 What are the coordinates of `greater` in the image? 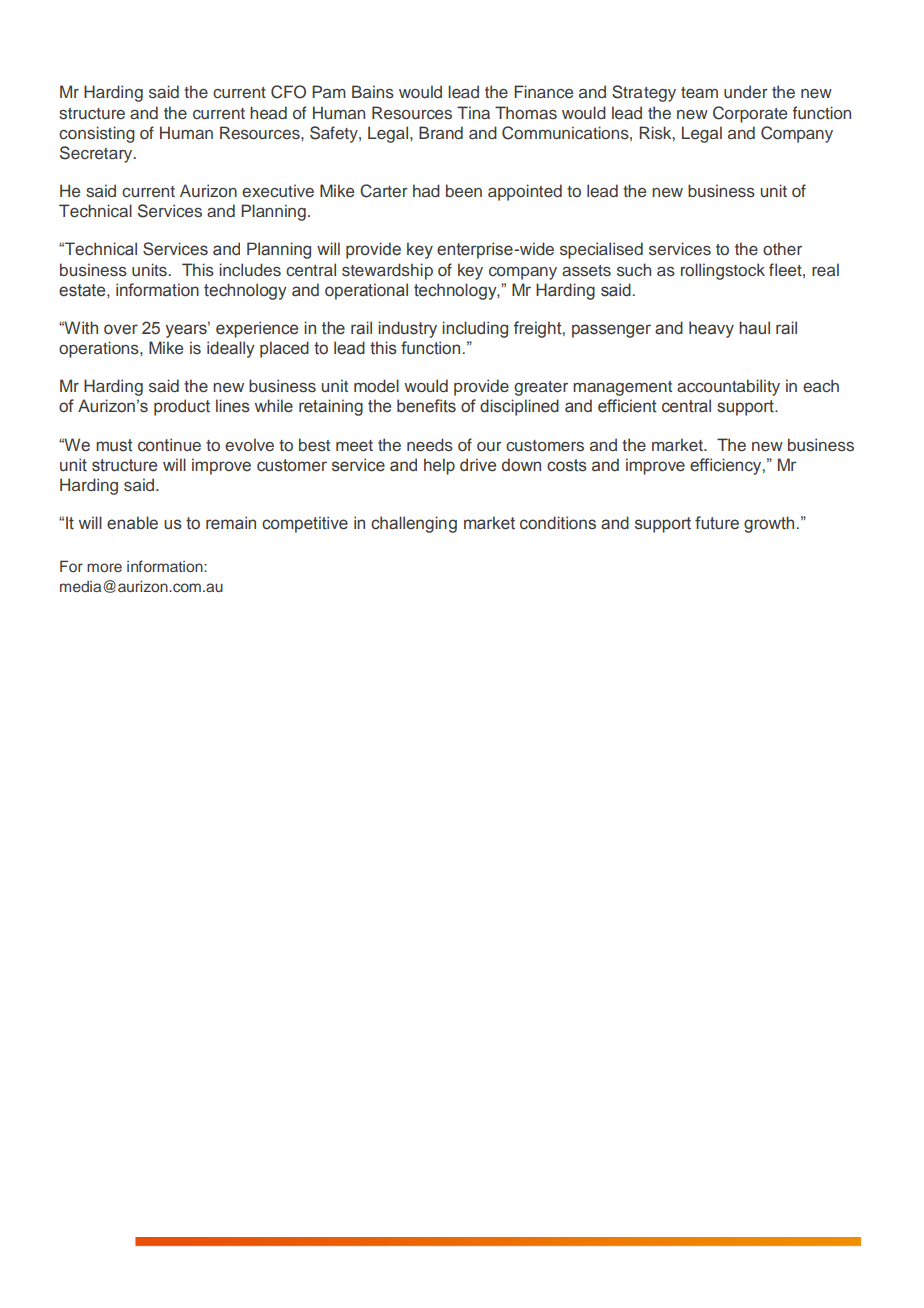 It's located at (541, 388).
